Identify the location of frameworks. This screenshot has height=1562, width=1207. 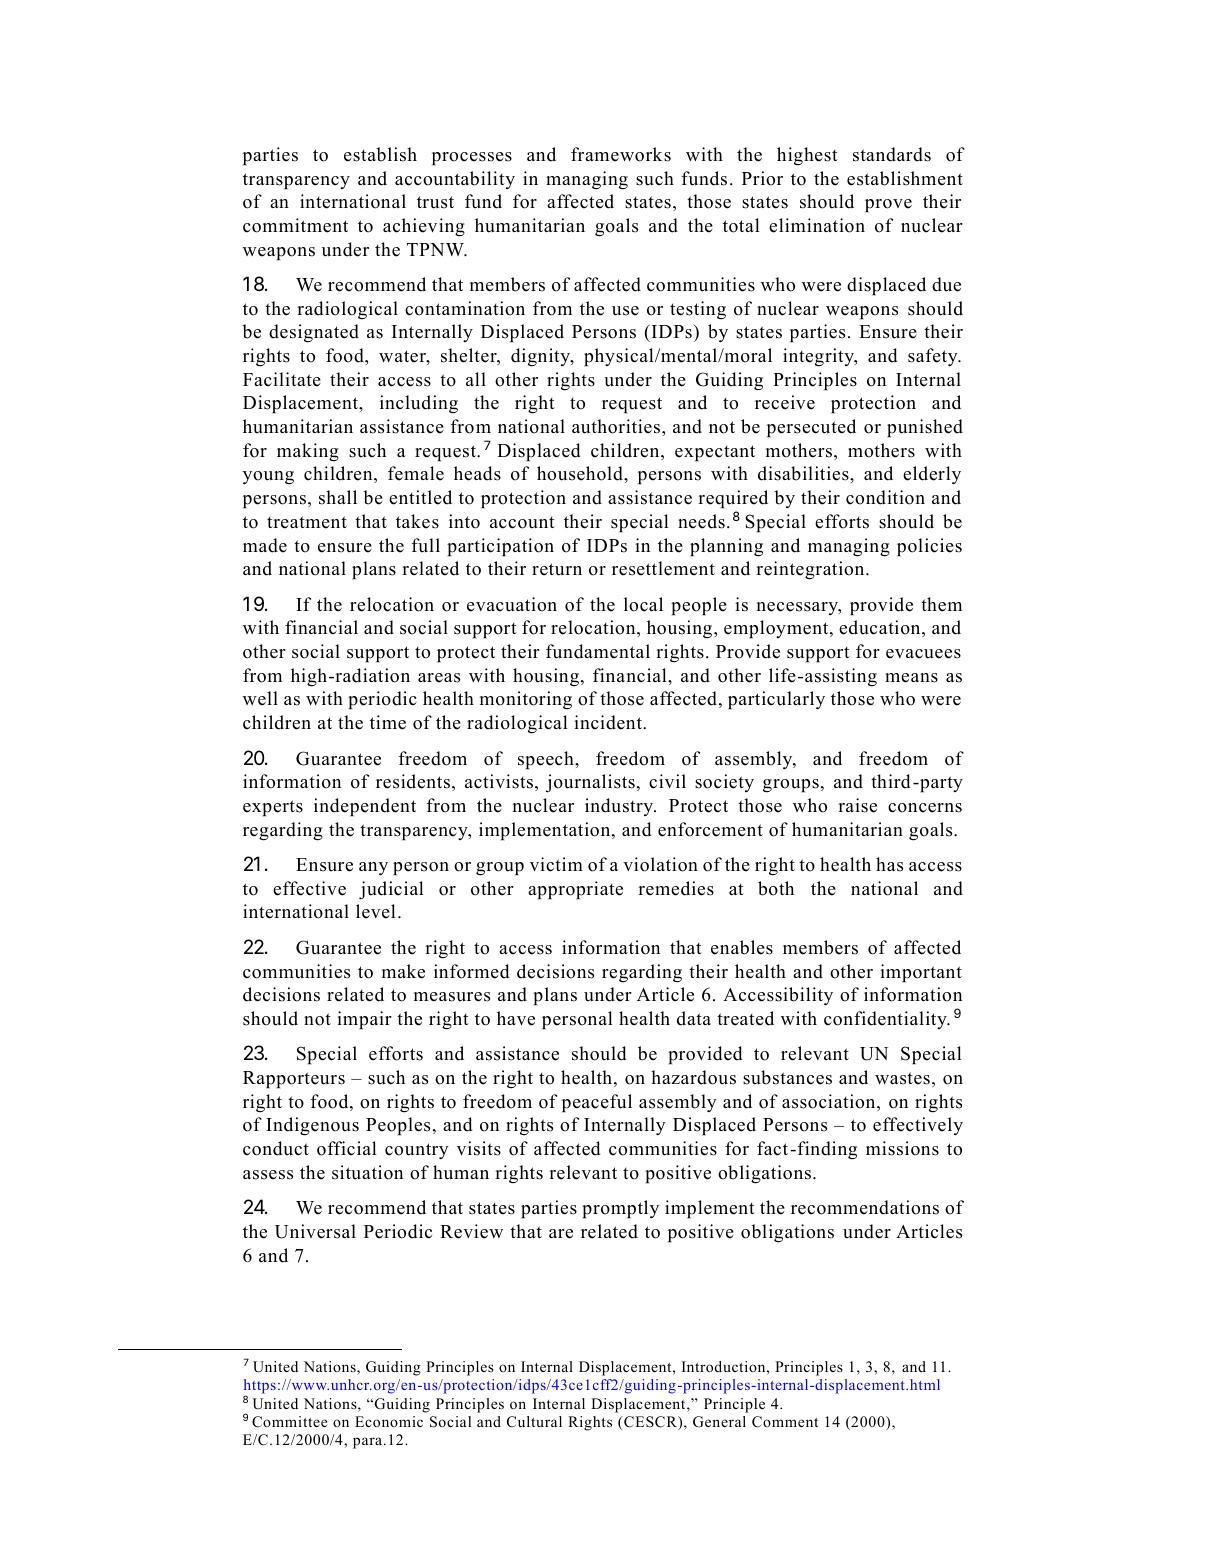
(621, 154).
